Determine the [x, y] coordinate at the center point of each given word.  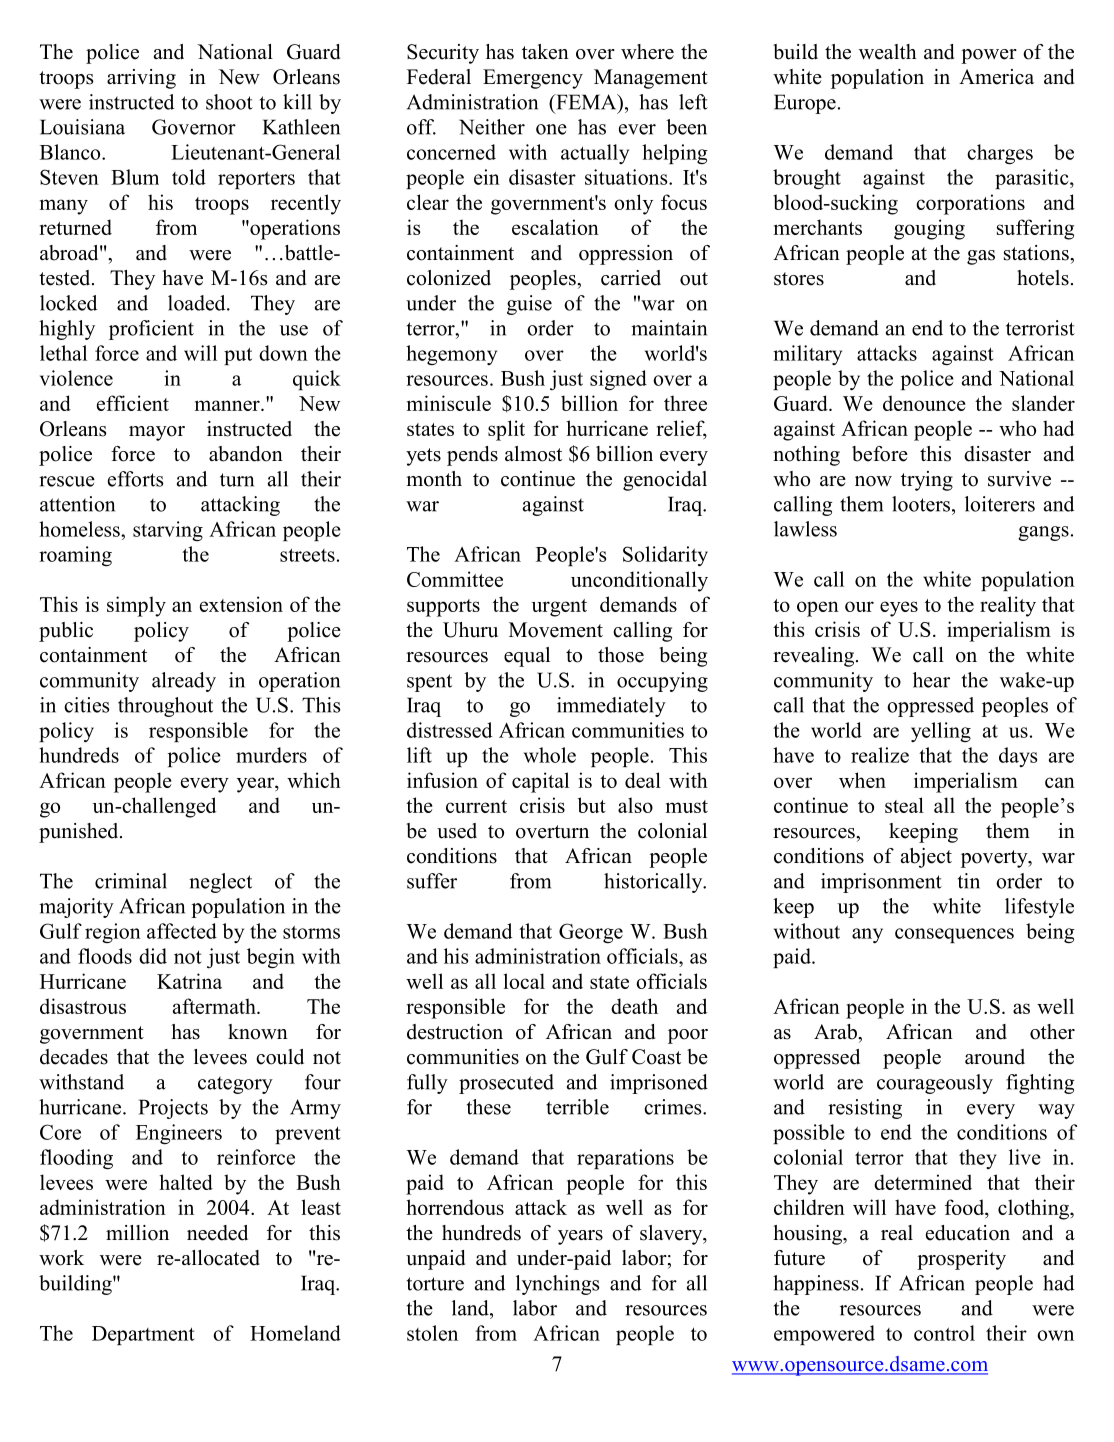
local [524, 981]
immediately [611, 707]
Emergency [533, 79]
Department [143, 1335]
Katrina [189, 981]
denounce [924, 403]
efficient [133, 403]
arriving [141, 79]
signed [618, 380]
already [184, 682]
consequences [954, 935]
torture [435, 1284]
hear [931, 680]
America [996, 77]
